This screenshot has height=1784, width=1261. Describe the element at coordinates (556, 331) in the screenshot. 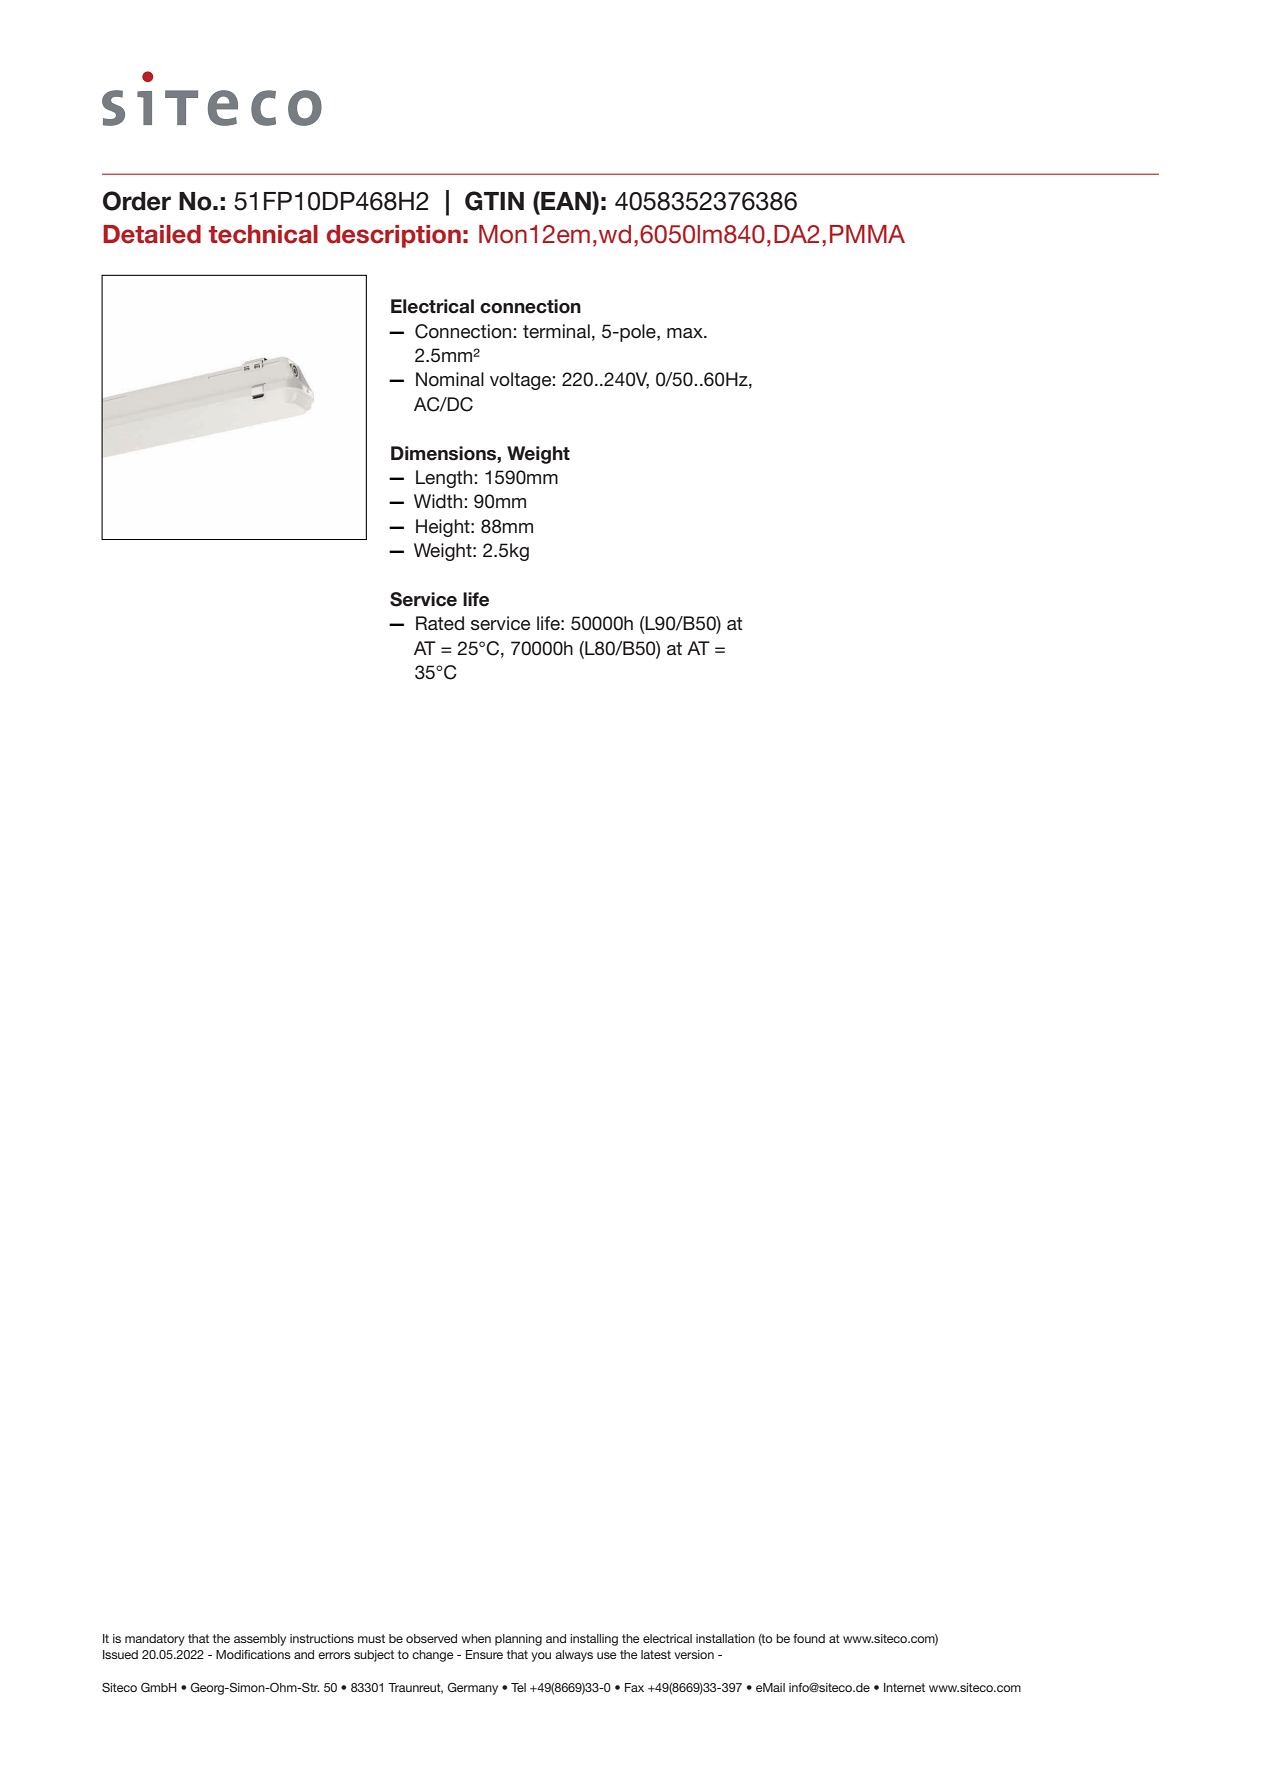

I see `terminal` at that location.
